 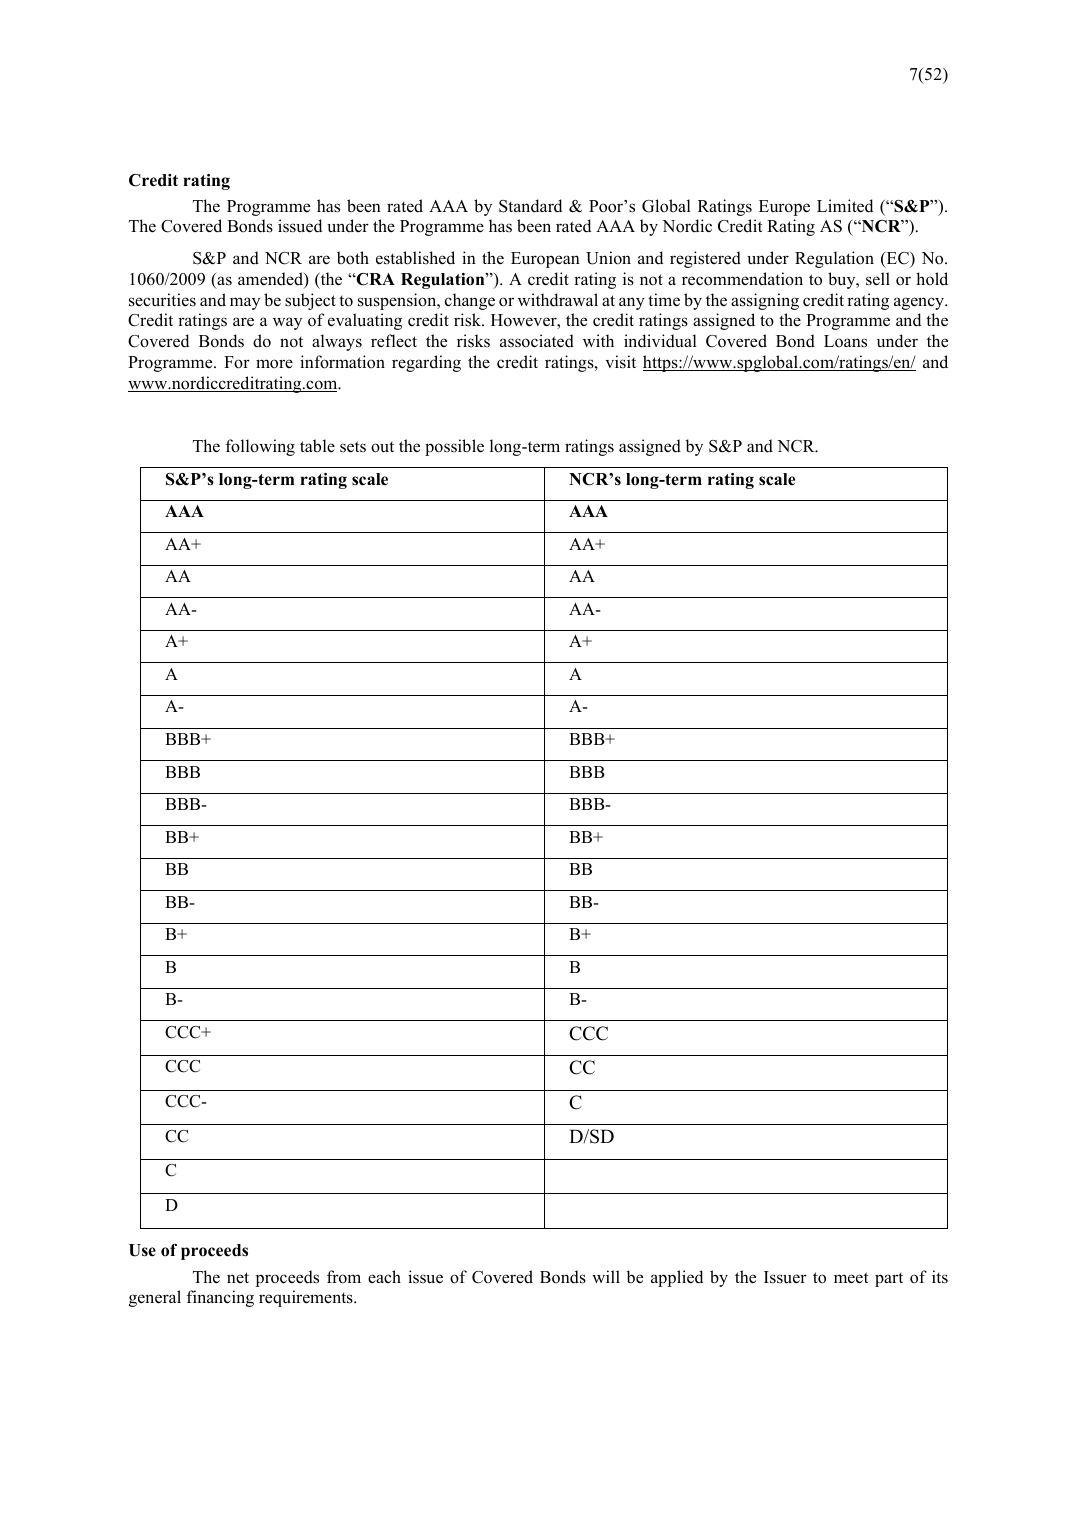 What do you see at coordinates (606, 1276) in the document?
I see `will` at bounding box center [606, 1276].
